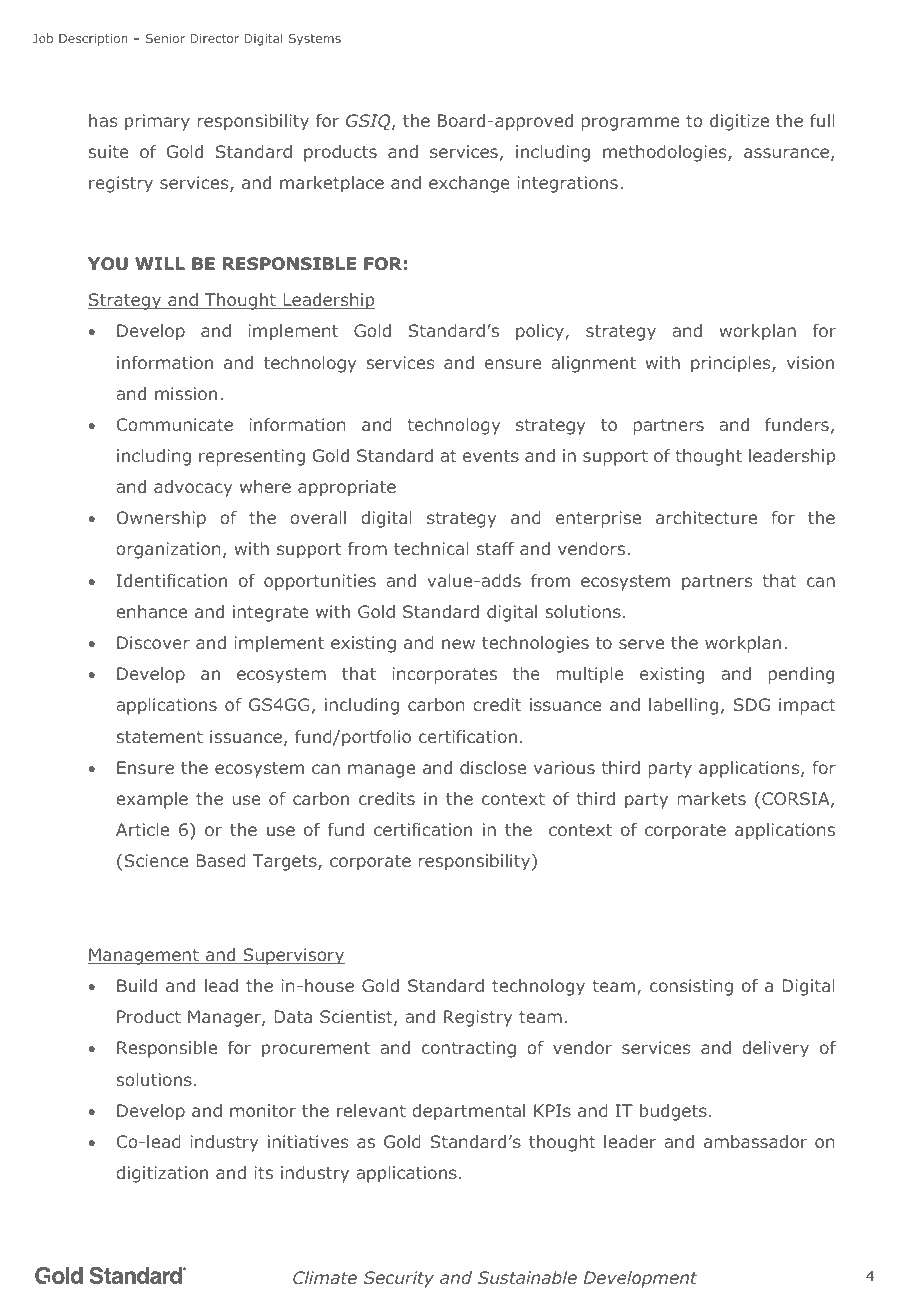  What do you see at coordinates (399, 1279) in the document?
I see `Security` at bounding box center [399, 1279].
